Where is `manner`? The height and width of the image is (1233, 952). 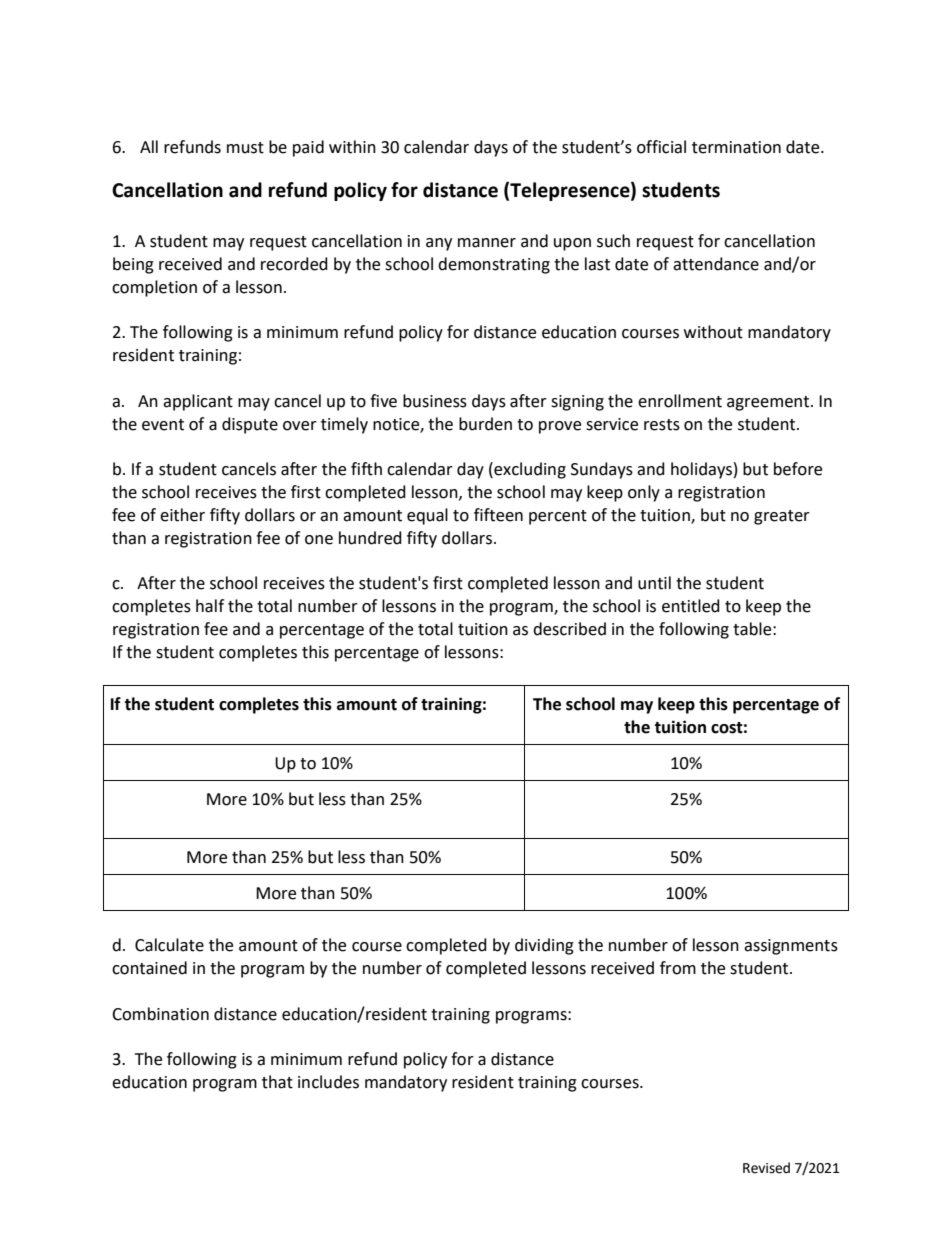 manner is located at coordinates (487, 243).
